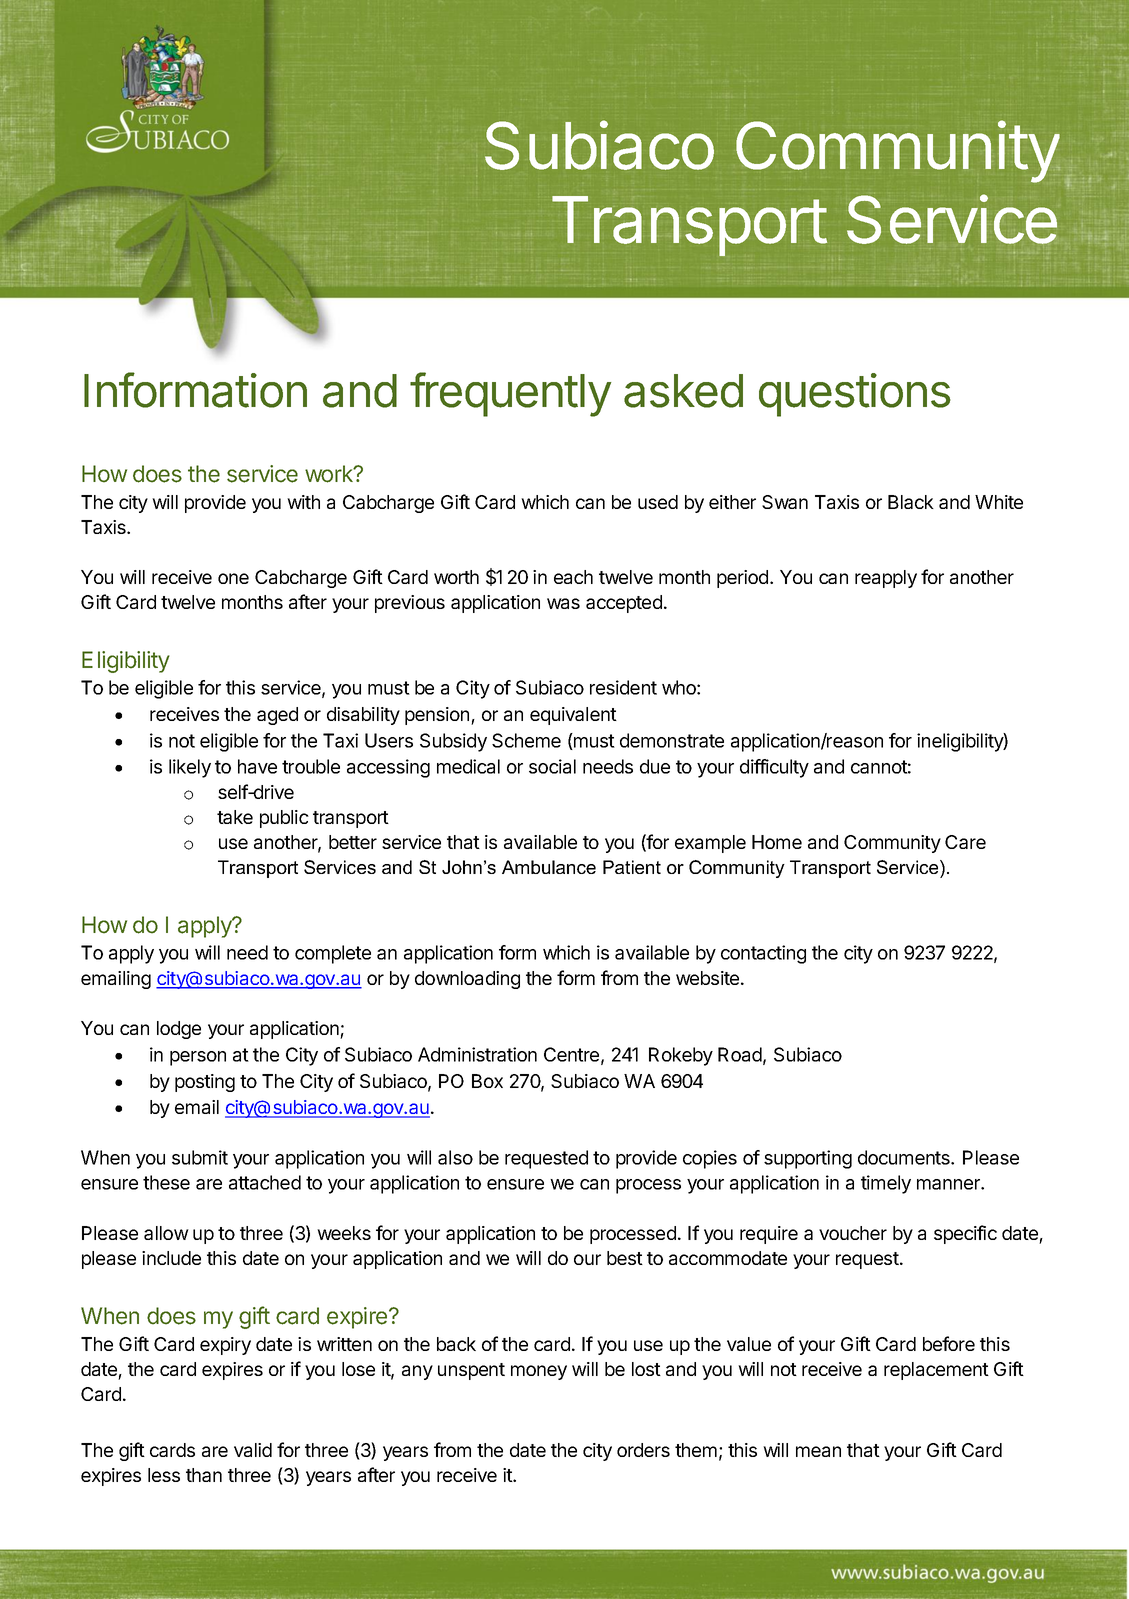 The width and height of the screenshot is (1129, 1599). Describe the element at coordinates (818, 1451) in the screenshot. I see `mean` at that location.
